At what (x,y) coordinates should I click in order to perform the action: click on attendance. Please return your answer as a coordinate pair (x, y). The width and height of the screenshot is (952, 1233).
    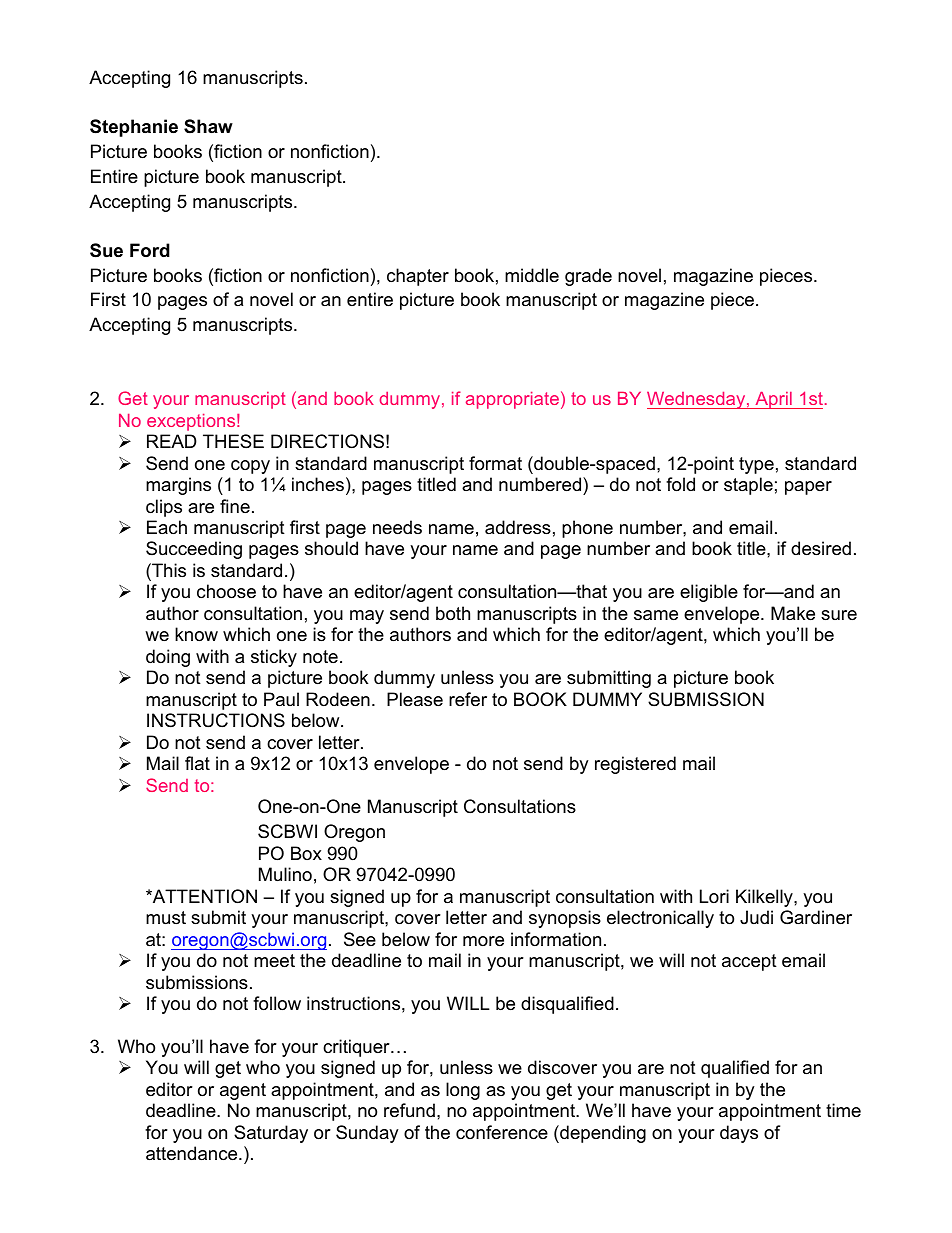
    Looking at the image, I should click on (193, 1153).
